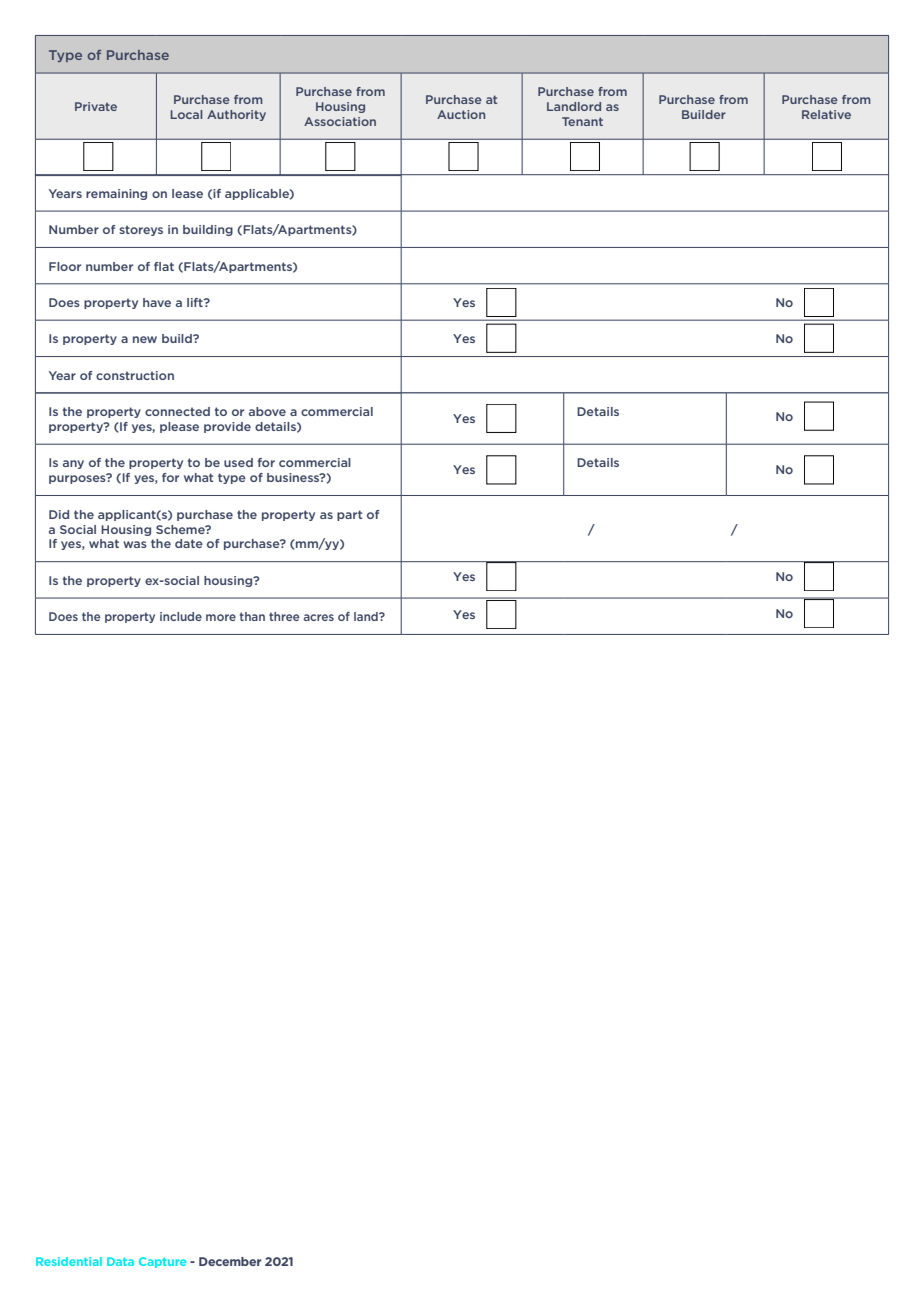  I want to click on above, so click(267, 411).
